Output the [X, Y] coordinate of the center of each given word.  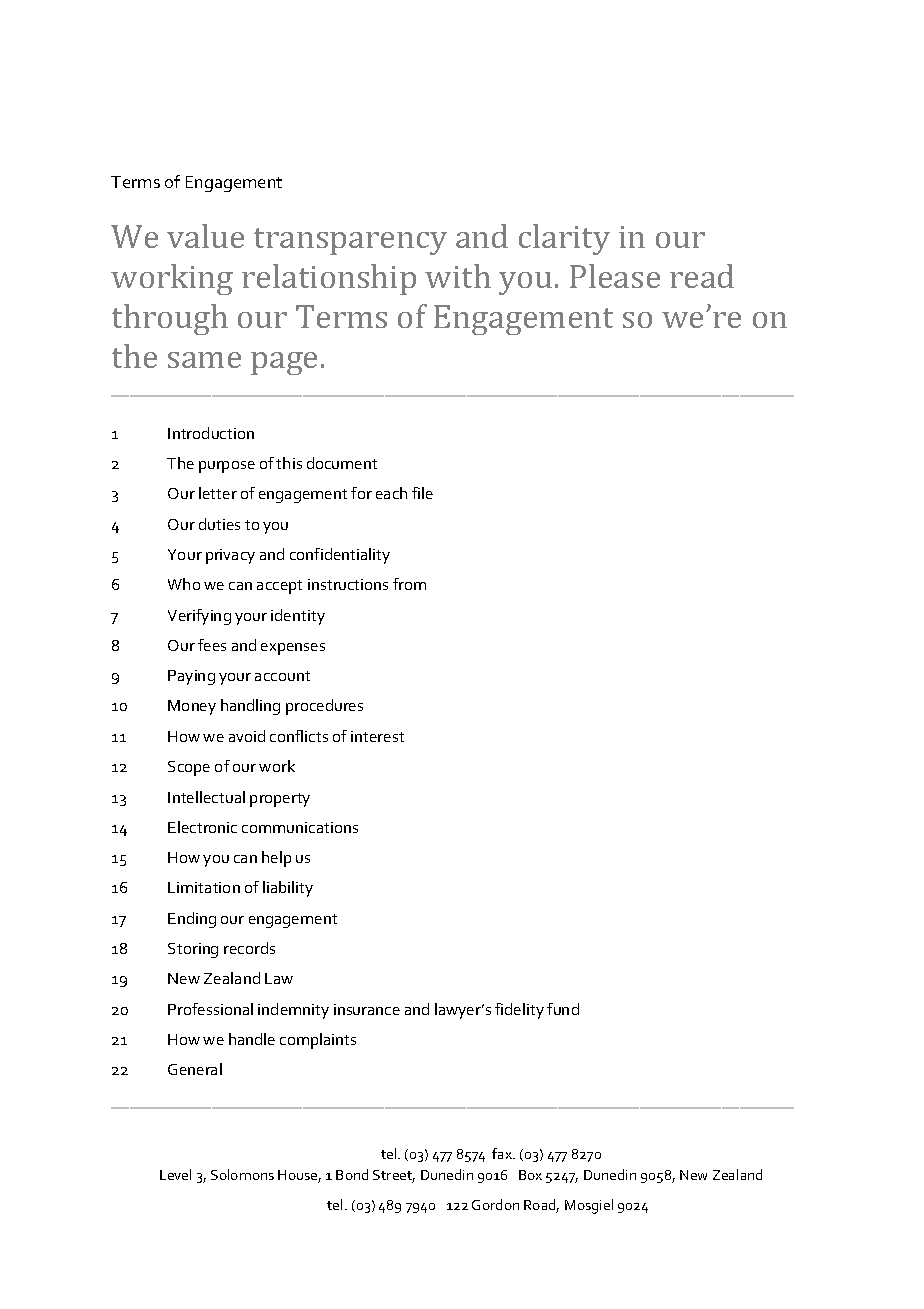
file [422, 493]
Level [175, 1174]
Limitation [204, 887]
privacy [230, 556]
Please [615, 276]
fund [563, 1009]
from [409, 584]
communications [300, 827]
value [205, 236]
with [458, 276]
